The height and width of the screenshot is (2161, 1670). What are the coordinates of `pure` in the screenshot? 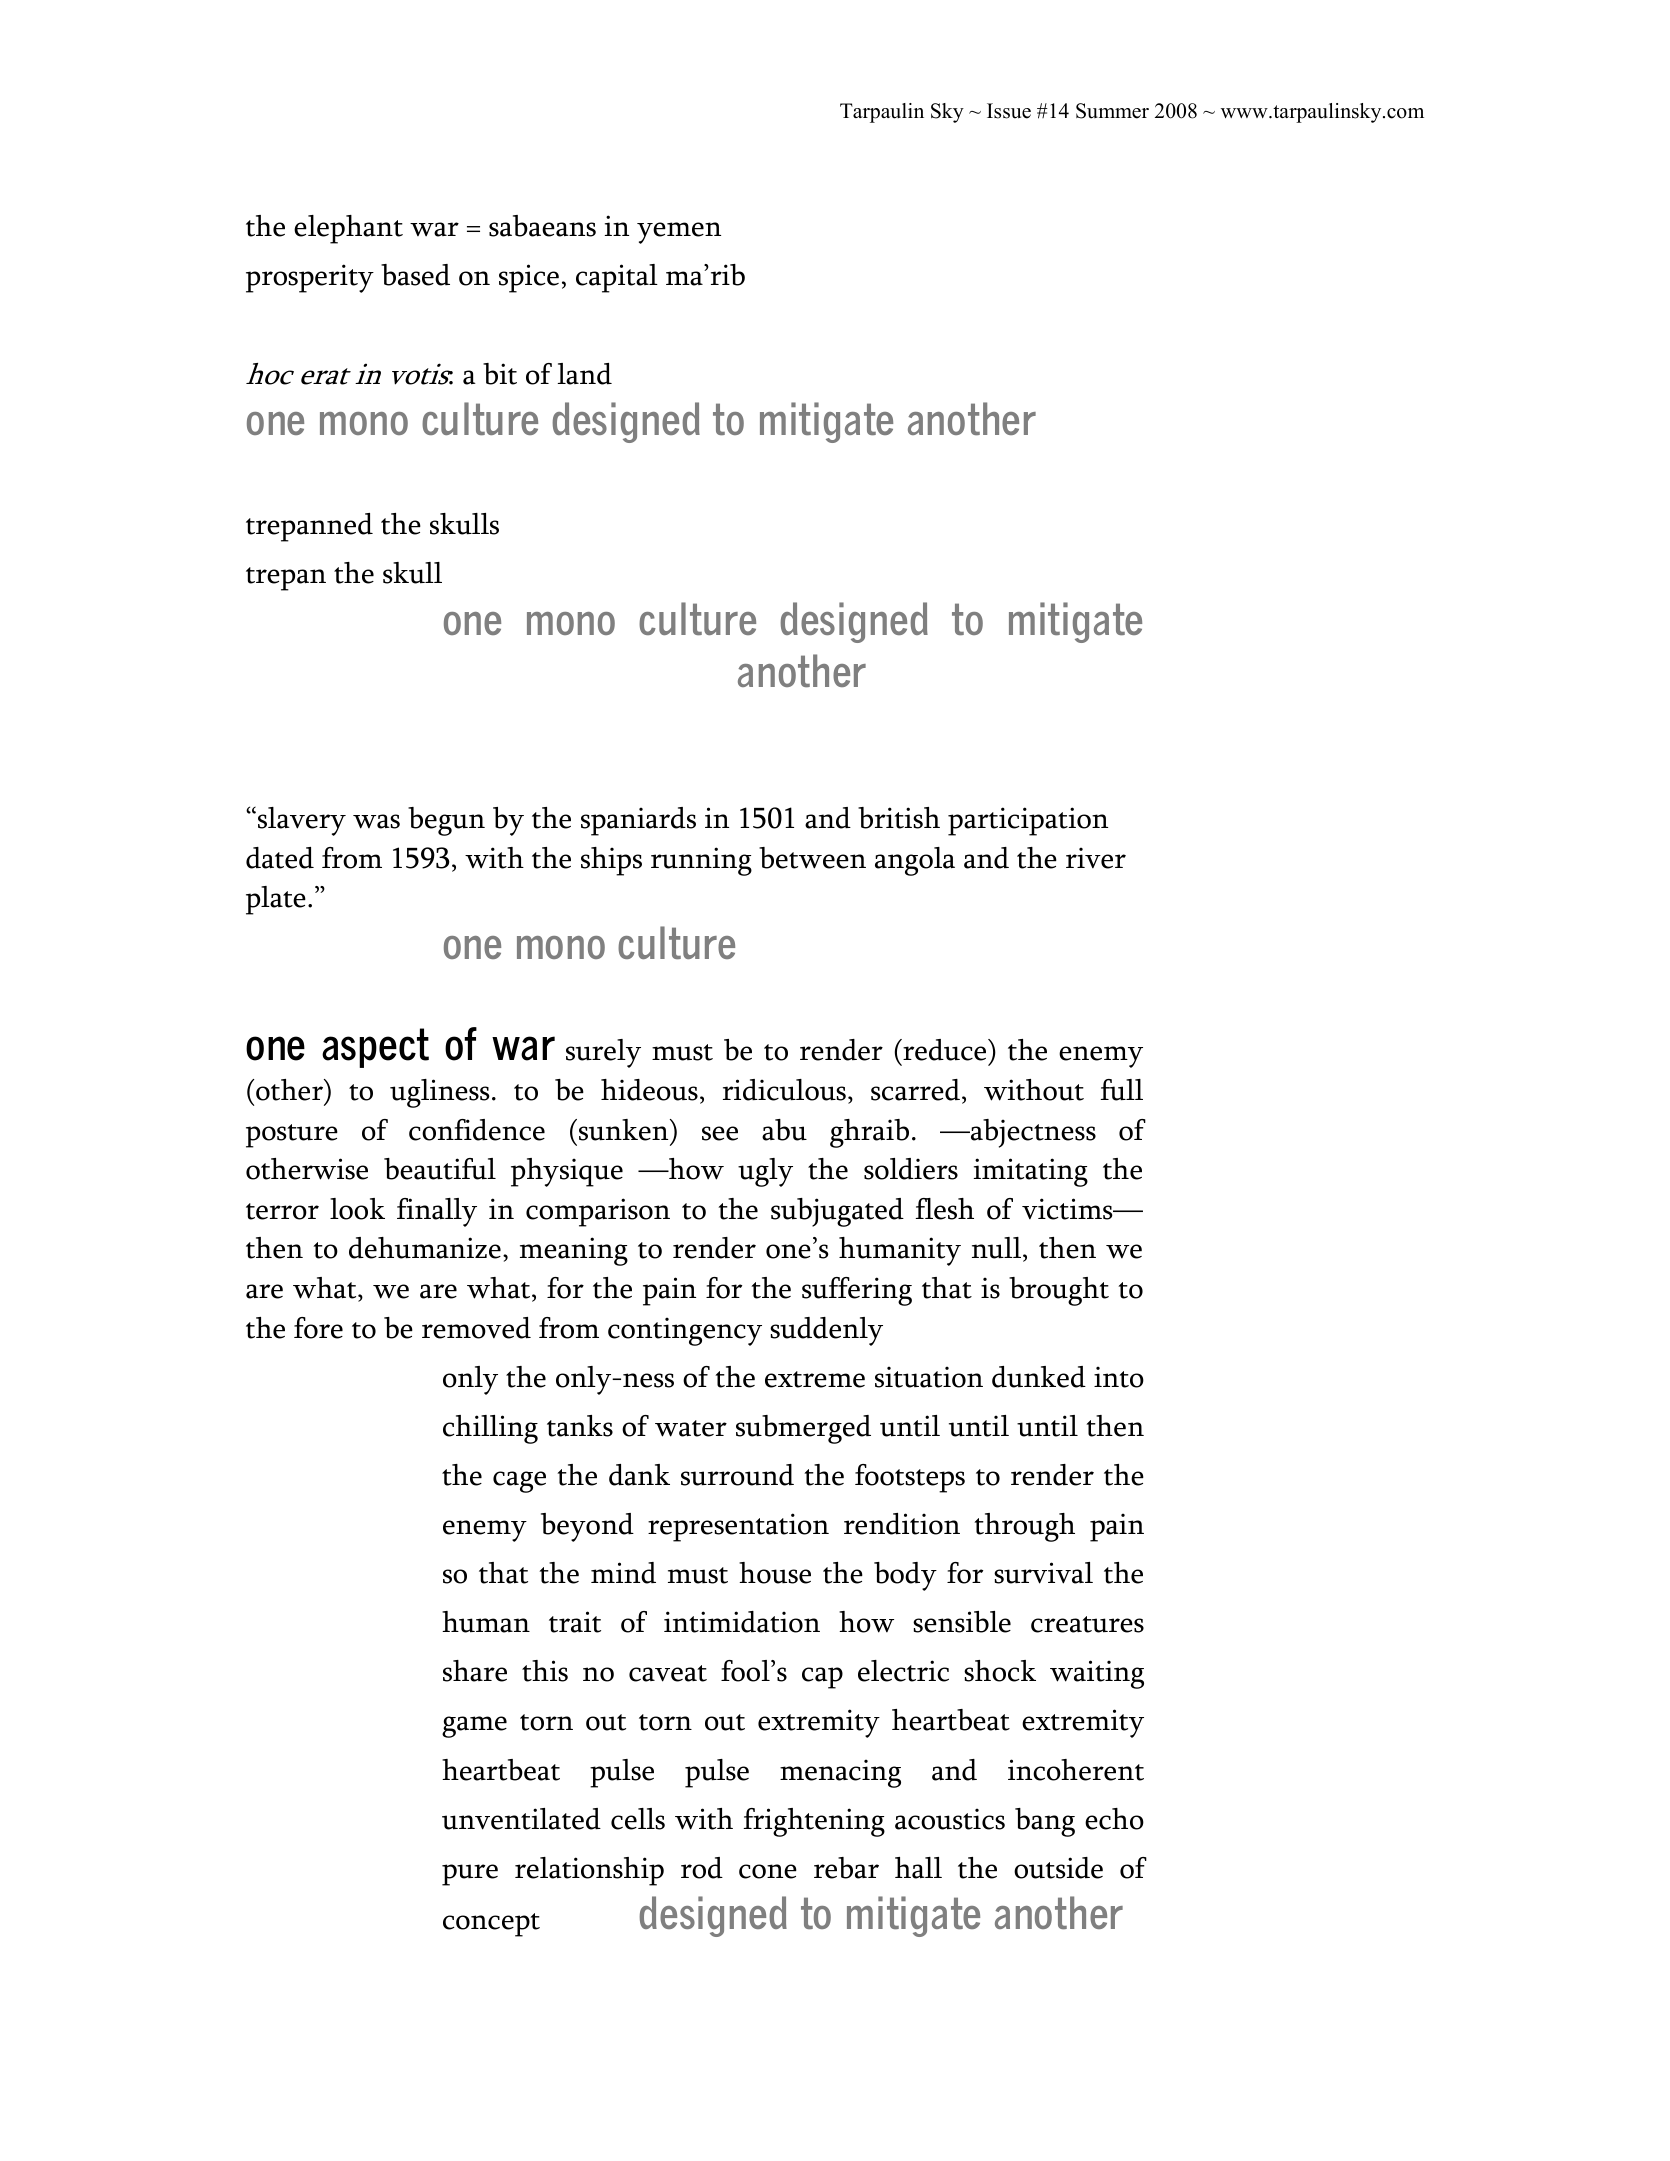 It's located at (470, 1875).
